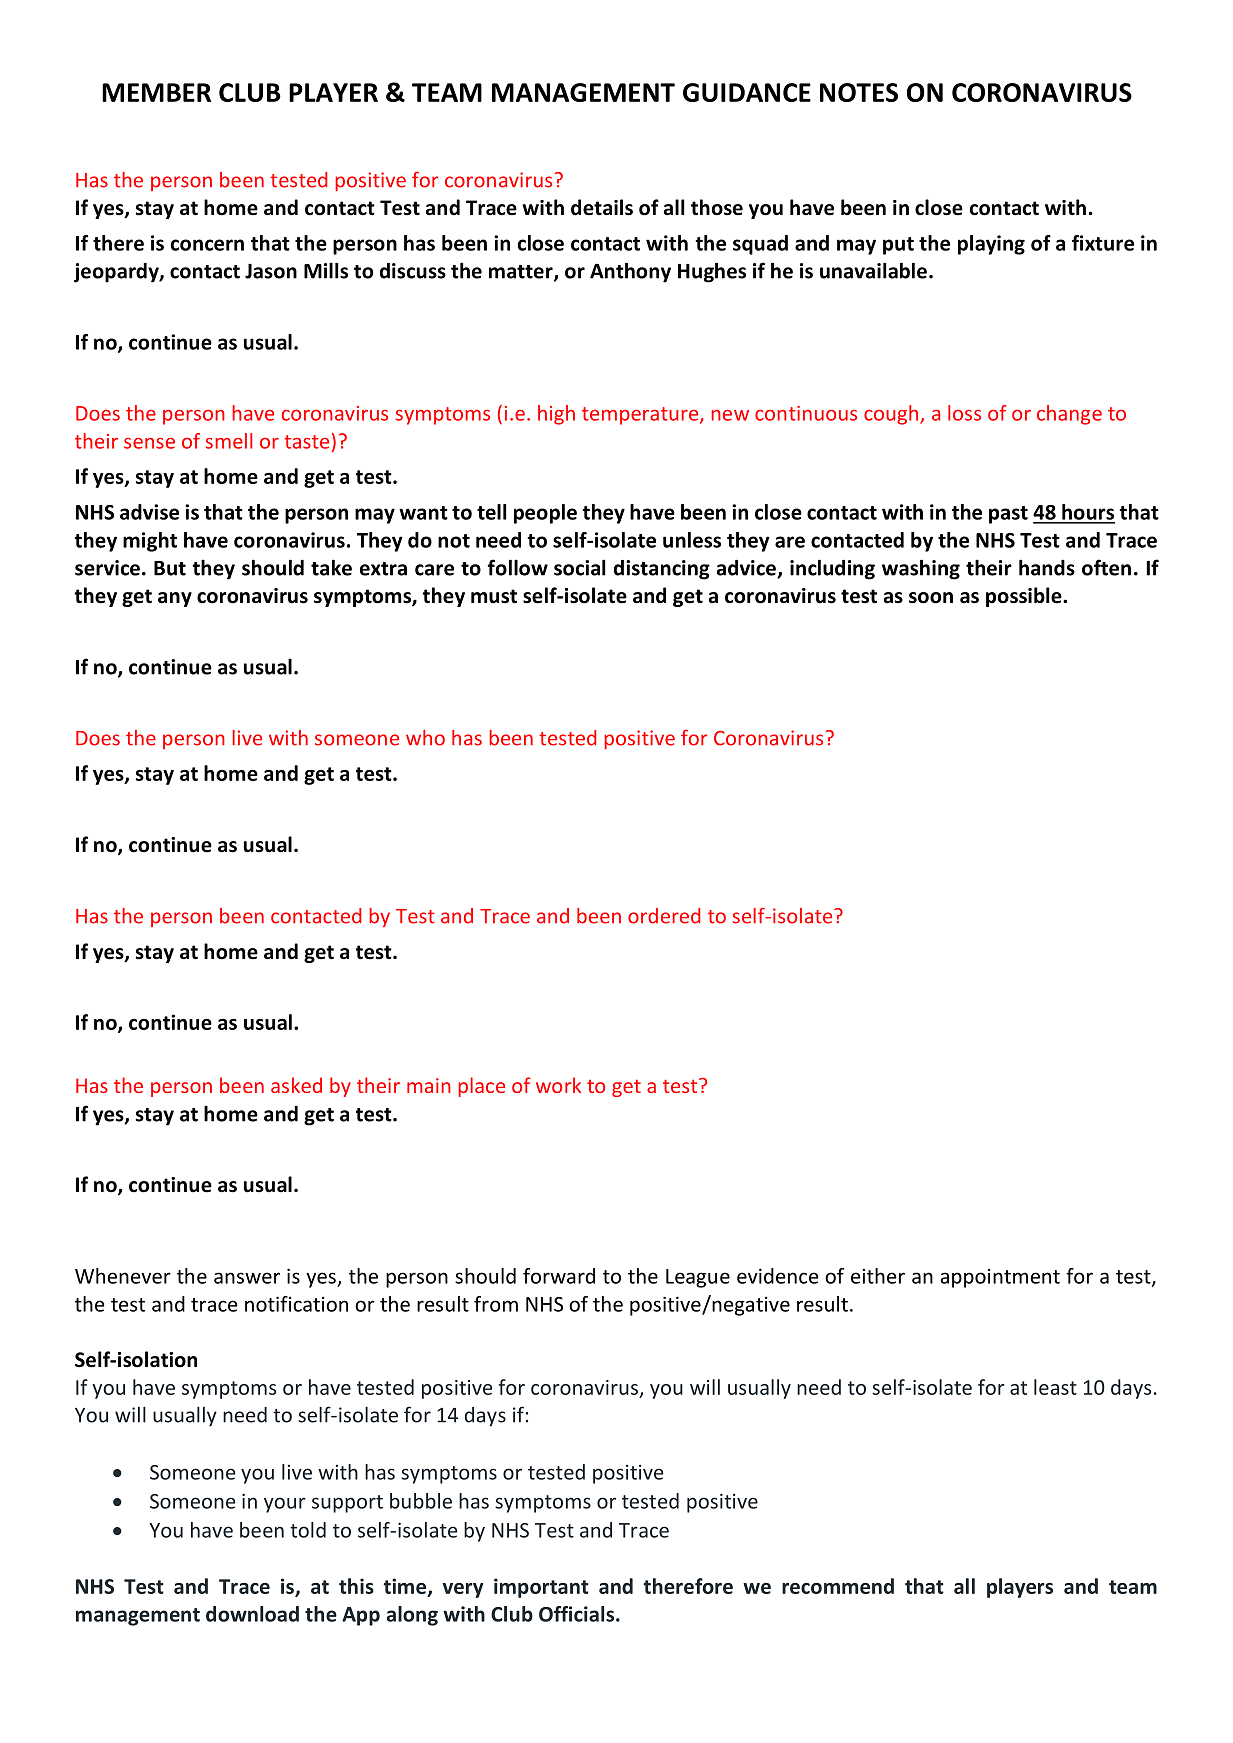  What do you see at coordinates (175, 599) in the screenshot?
I see `any` at bounding box center [175, 599].
